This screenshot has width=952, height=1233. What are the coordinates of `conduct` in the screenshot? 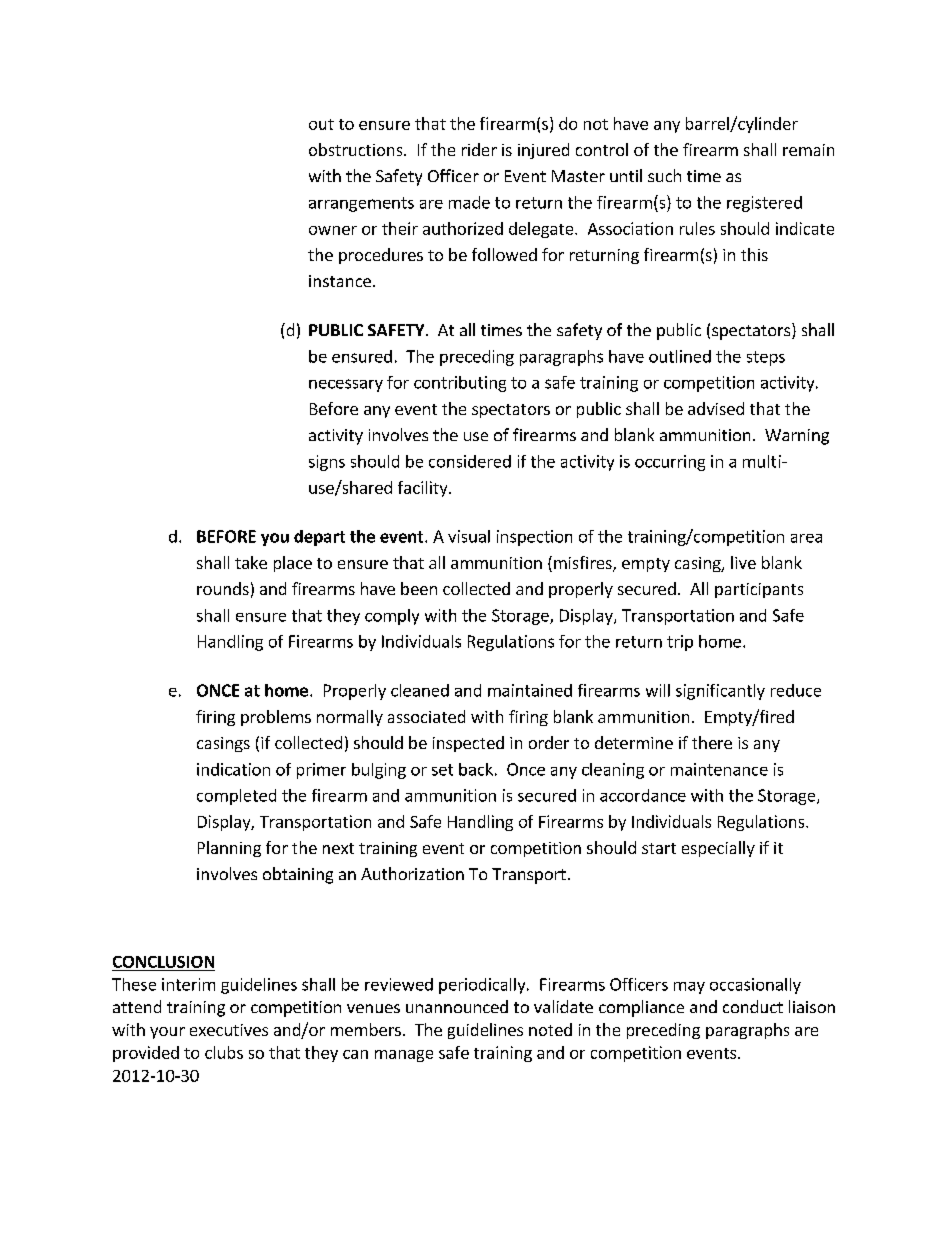 It's located at (753, 1006).
